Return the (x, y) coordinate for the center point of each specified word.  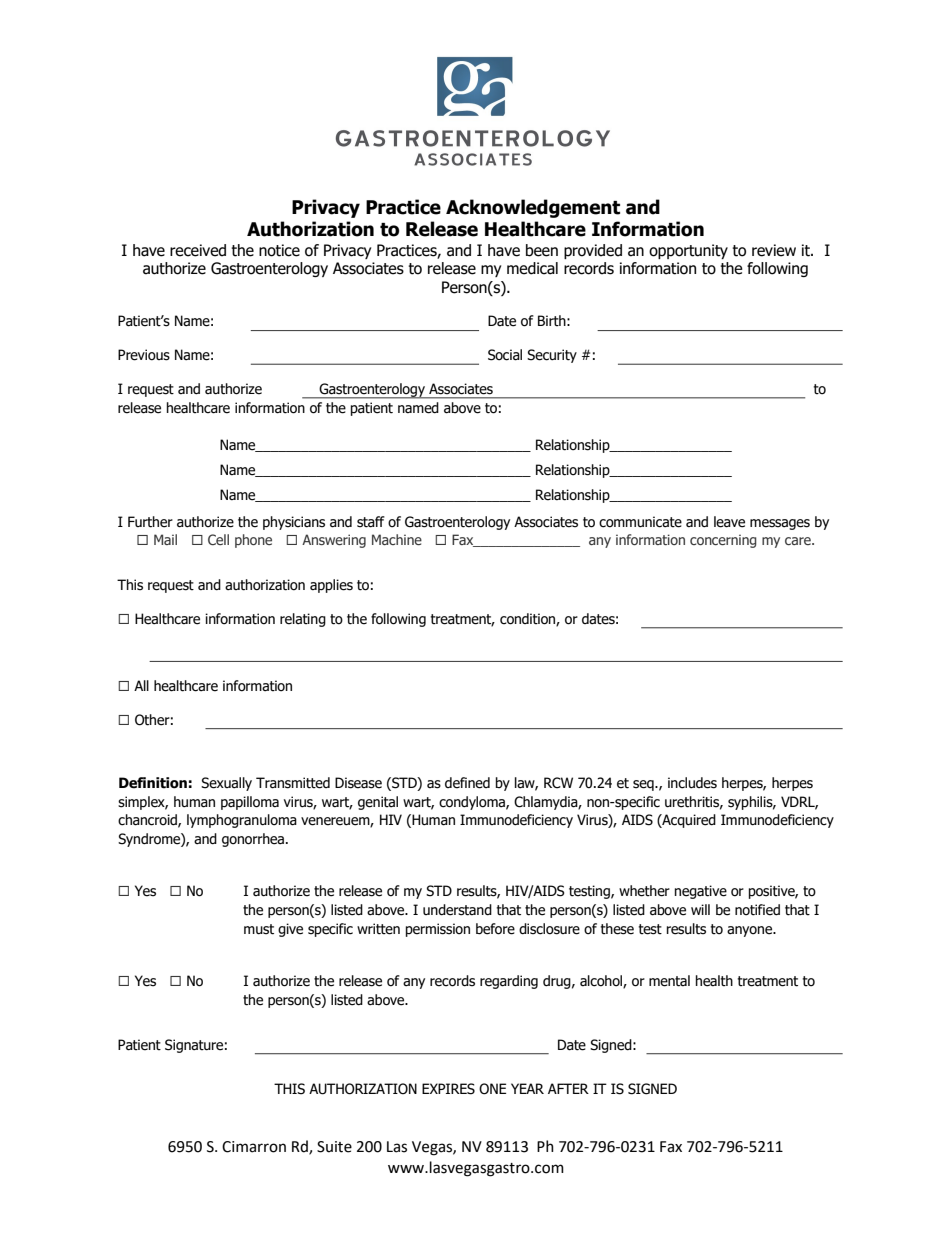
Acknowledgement (533, 208)
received (198, 250)
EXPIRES (448, 1089)
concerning (723, 541)
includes (692, 783)
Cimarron (254, 1147)
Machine (397, 539)
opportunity (688, 251)
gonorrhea (253, 840)
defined (467, 783)
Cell (218, 539)
